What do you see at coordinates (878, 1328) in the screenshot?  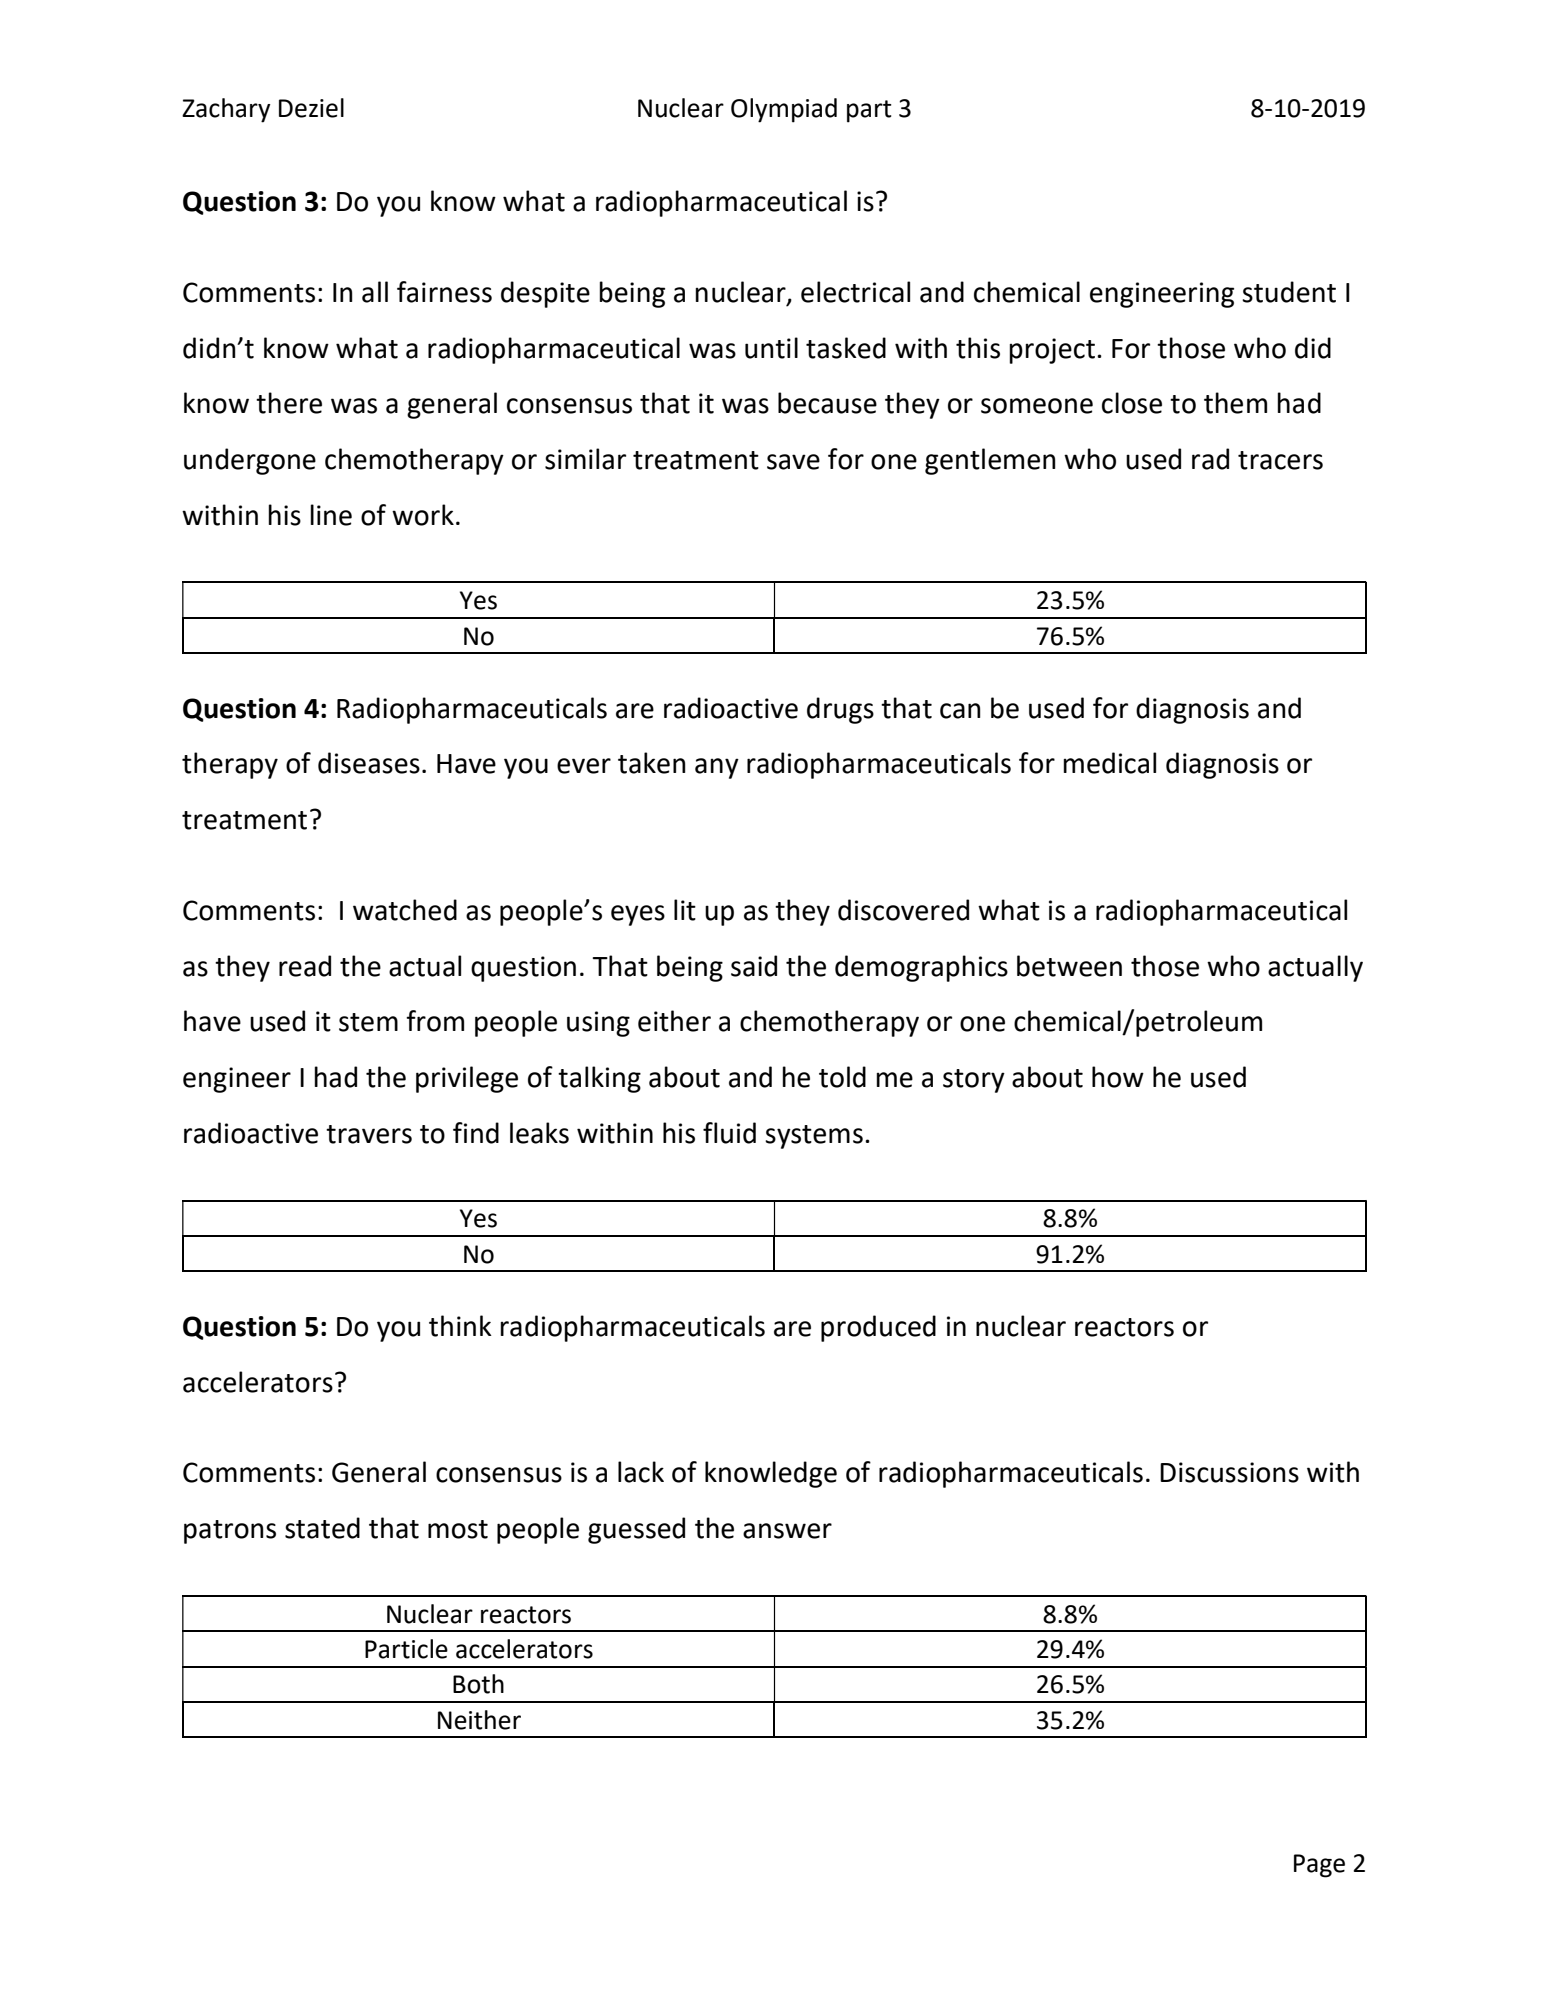 I see `produced` at bounding box center [878, 1328].
